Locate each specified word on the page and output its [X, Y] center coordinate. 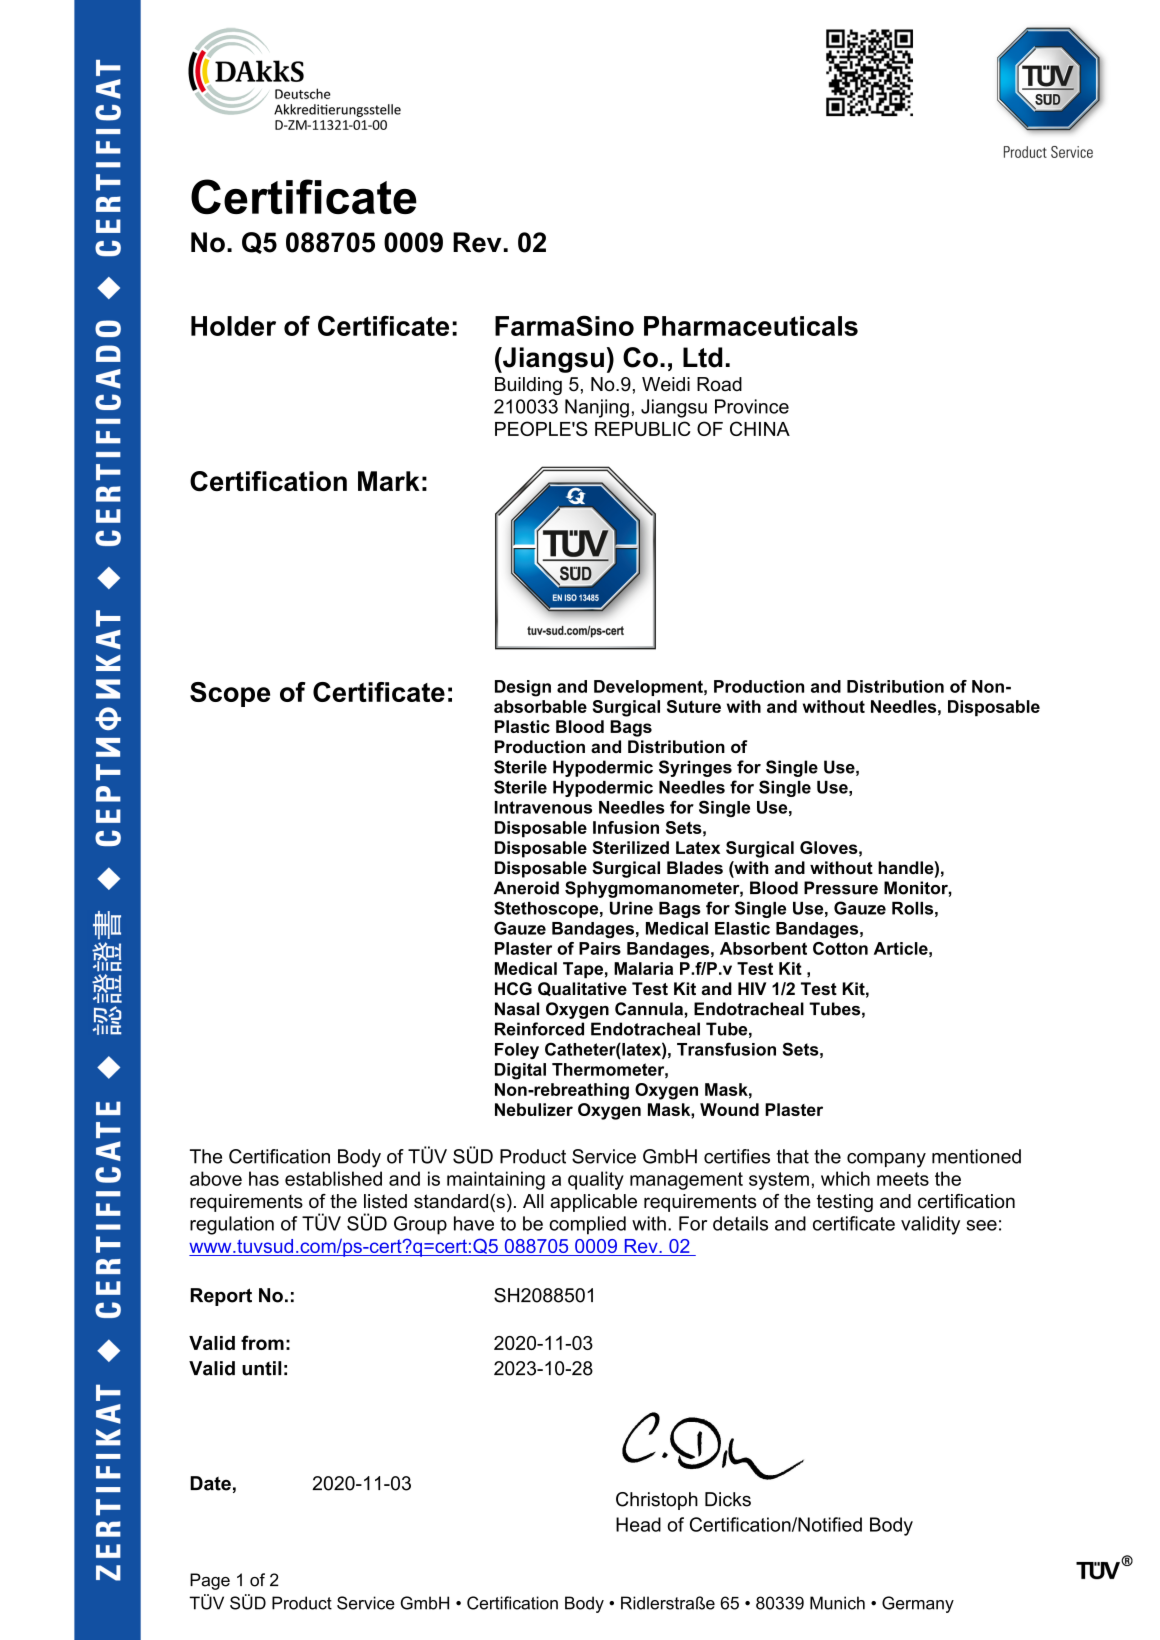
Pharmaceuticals [751, 326]
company [886, 1160]
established [333, 1178]
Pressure [841, 888]
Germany [918, 1604]
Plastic [522, 726]
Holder [233, 326]
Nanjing [597, 408]
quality [596, 1180]
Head [638, 1524]
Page [210, 1581]
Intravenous [543, 807]
